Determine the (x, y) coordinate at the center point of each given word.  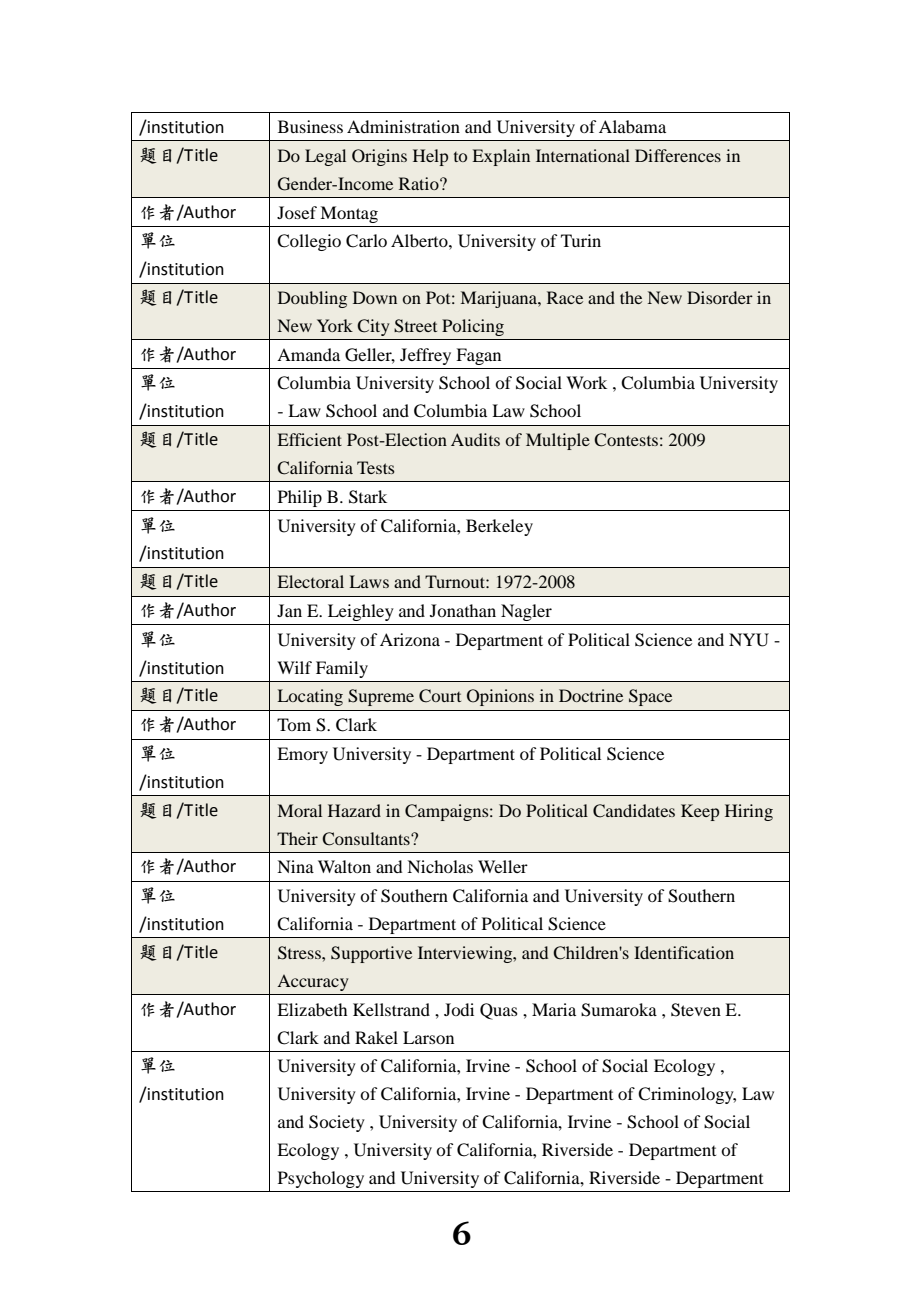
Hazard (354, 810)
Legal (325, 157)
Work (586, 382)
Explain (501, 157)
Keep (700, 812)
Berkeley (499, 527)
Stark (368, 497)
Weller (503, 866)
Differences (678, 155)
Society (337, 1123)
